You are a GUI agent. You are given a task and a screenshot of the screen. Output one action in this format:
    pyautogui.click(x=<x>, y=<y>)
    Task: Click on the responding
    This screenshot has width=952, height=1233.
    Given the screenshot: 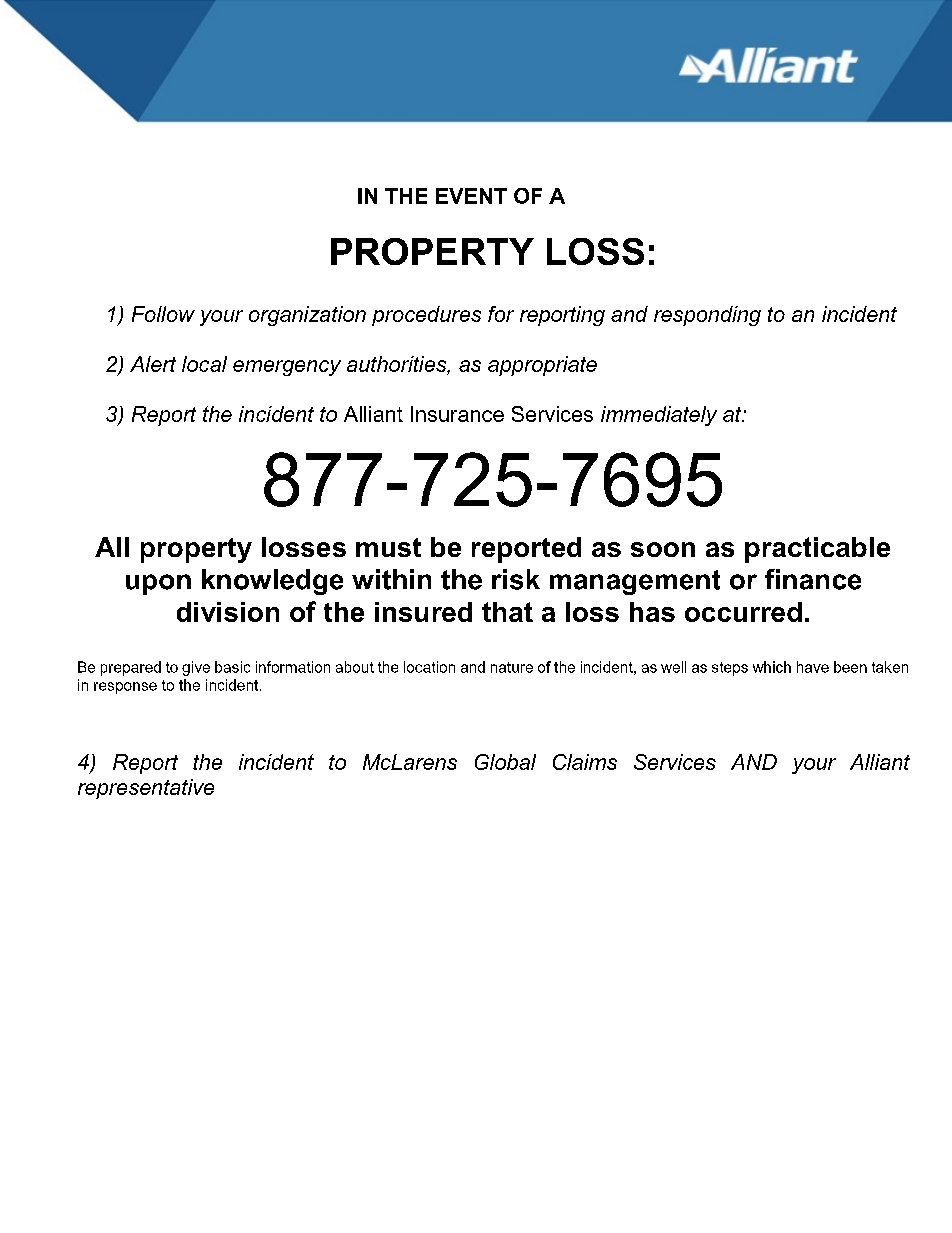 What is the action you would take?
    pyautogui.click(x=707, y=316)
